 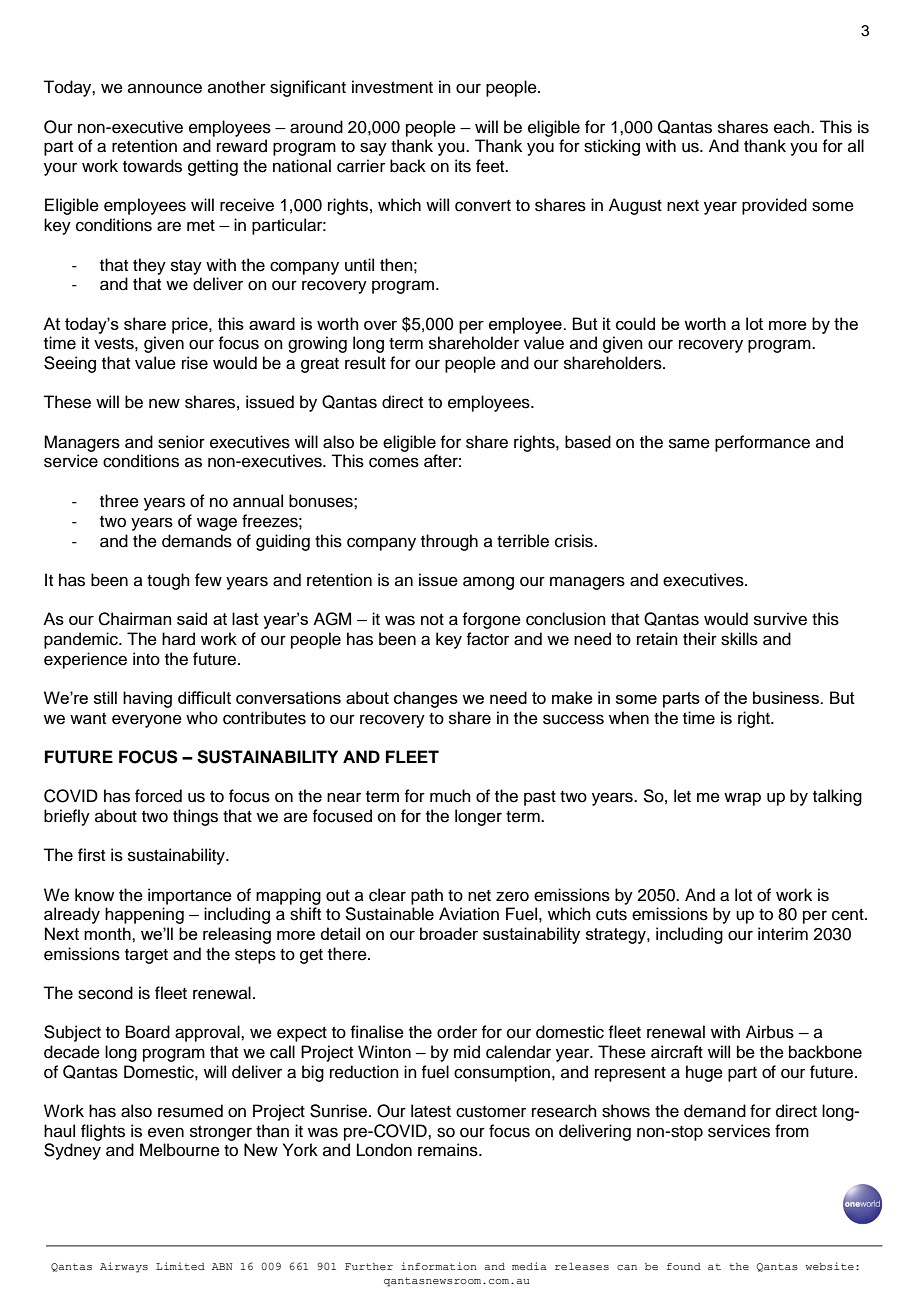 What do you see at coordinates (463, 166) in the image?
I see `its` at bounding box center [463, 166].
